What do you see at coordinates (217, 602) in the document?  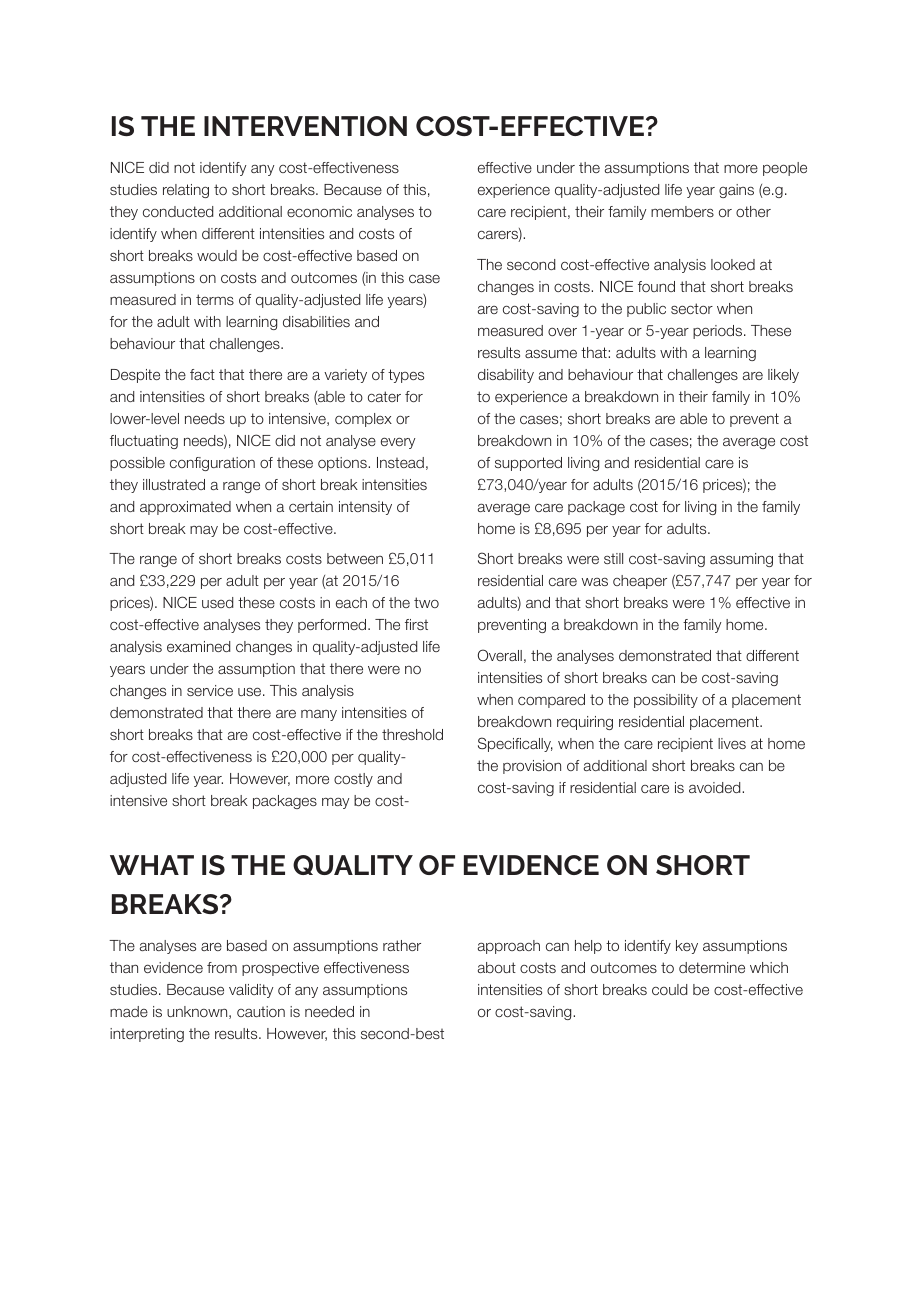 I see `used` at bounding box center [217, 602].
